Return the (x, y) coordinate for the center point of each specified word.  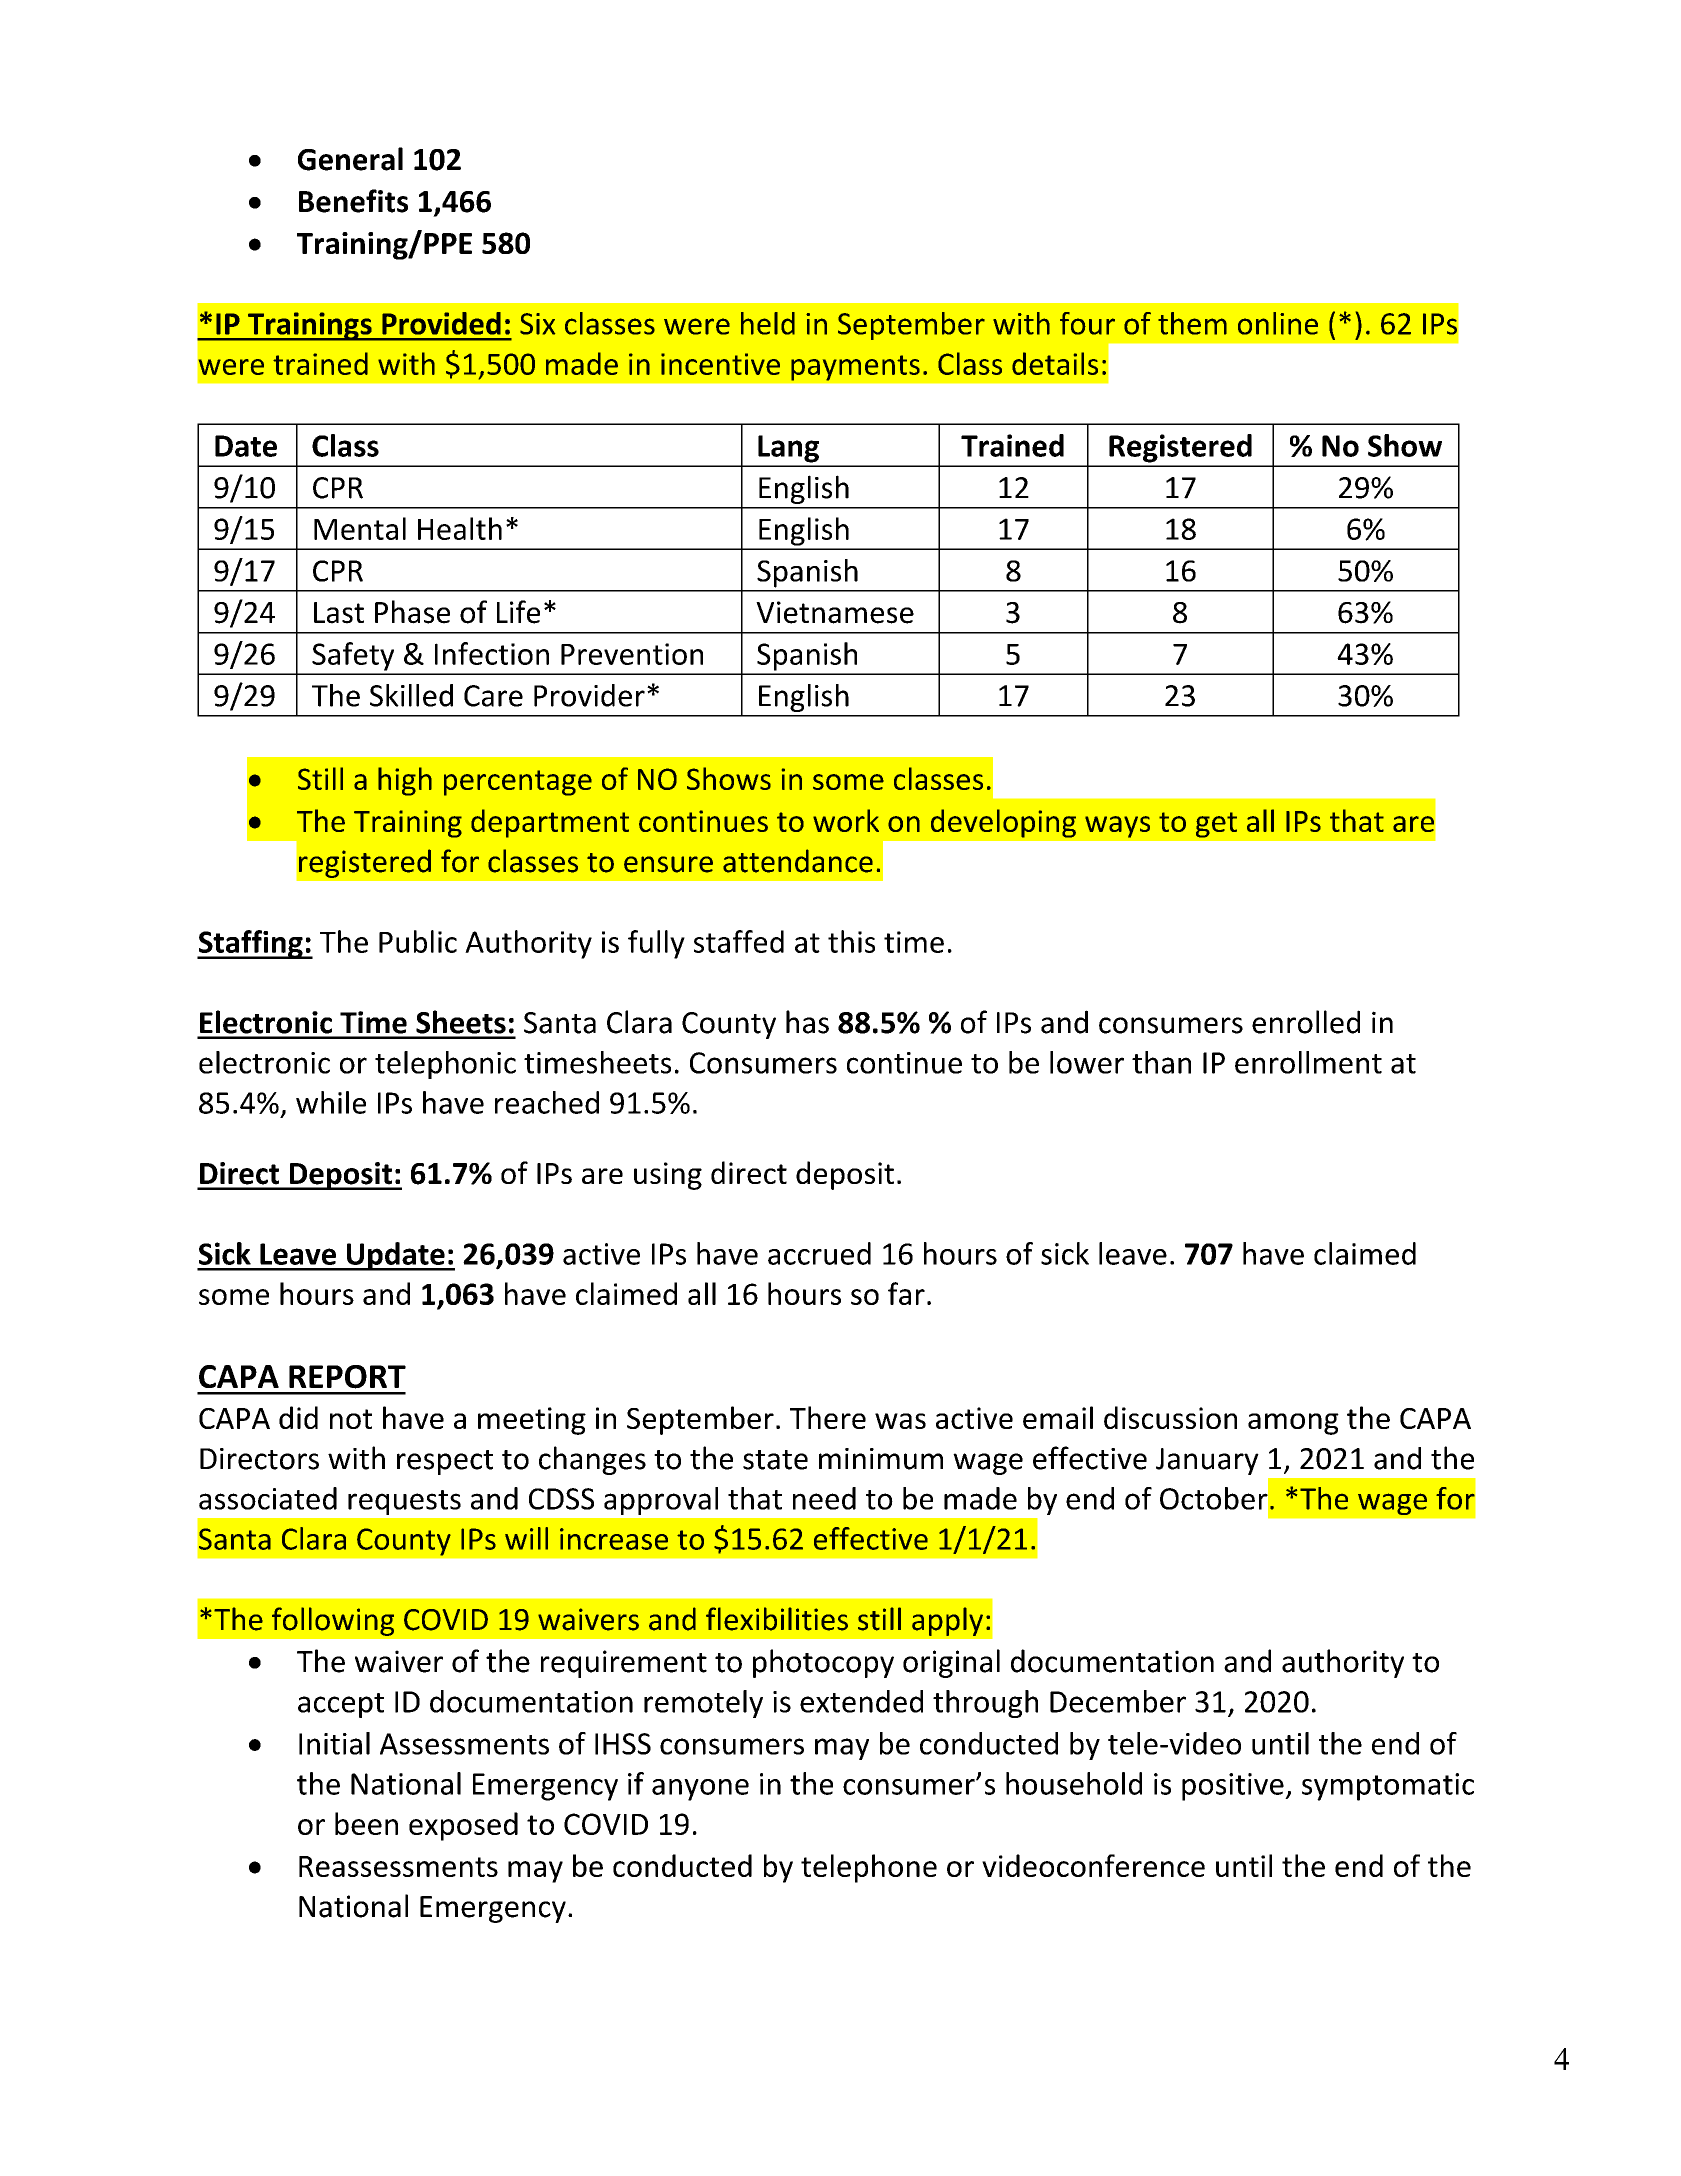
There (828, 1417)
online (1278, 323)
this (851, 941)
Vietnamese (835, 612)
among (1293, 1424)
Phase (412, 612)
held (768, 323)
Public (418, 941)
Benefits (353, 201)
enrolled (1306, 1022)
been (366, 1823)
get (1216, 825)
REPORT (347, 1377)
